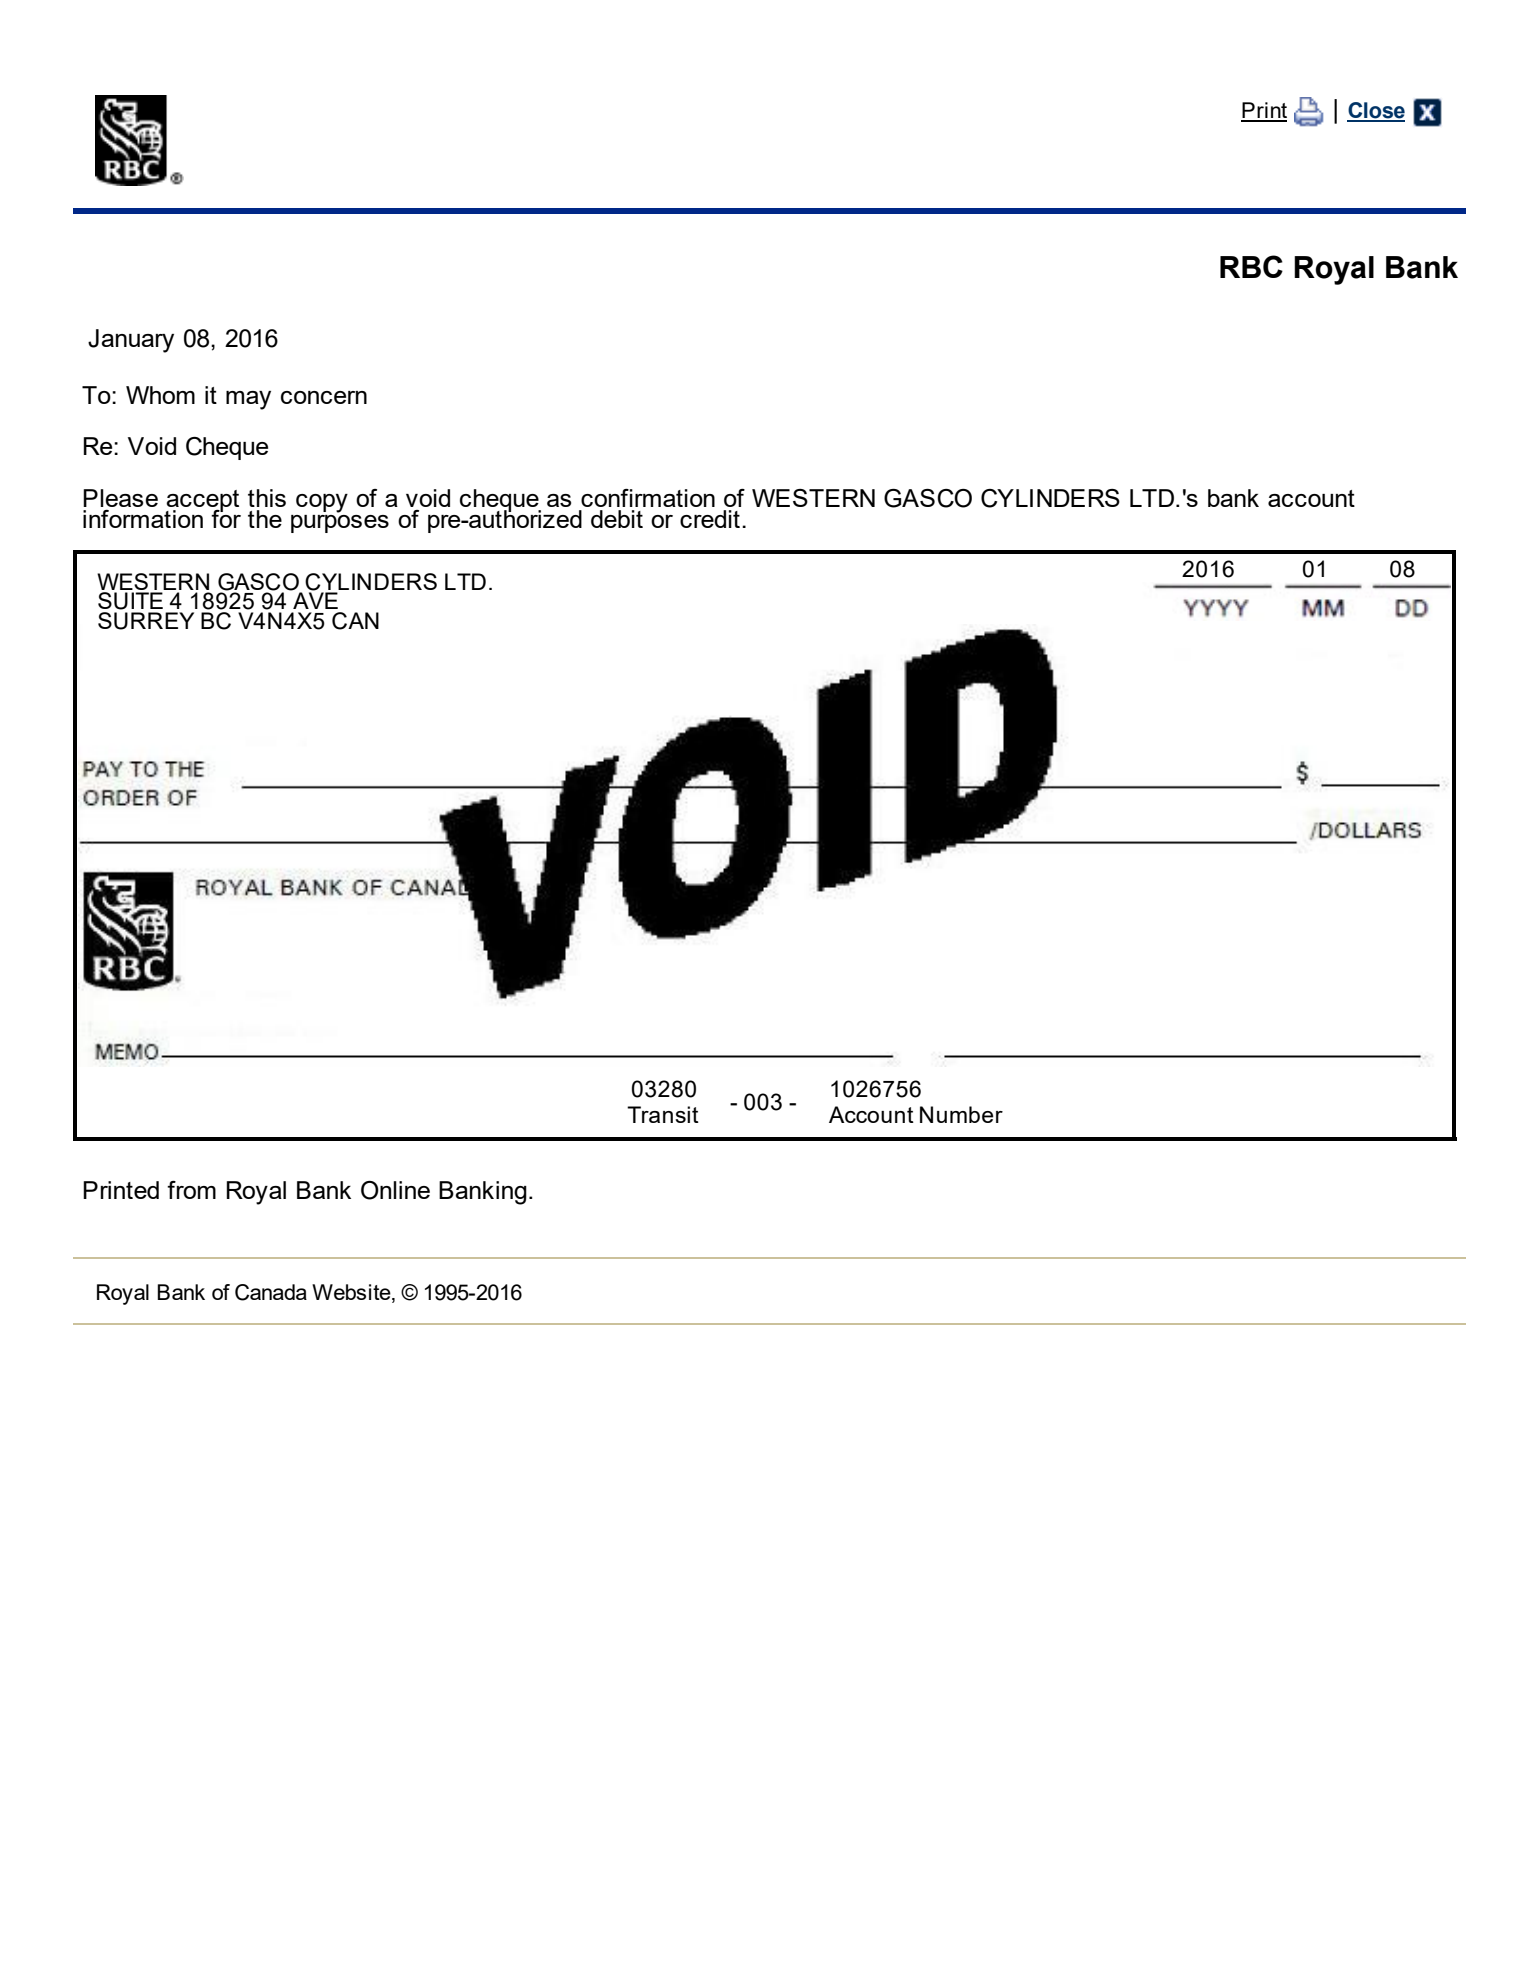  Describe the element at coordinates (961, 1114) in the screenshot. I see `Number` at that location.
